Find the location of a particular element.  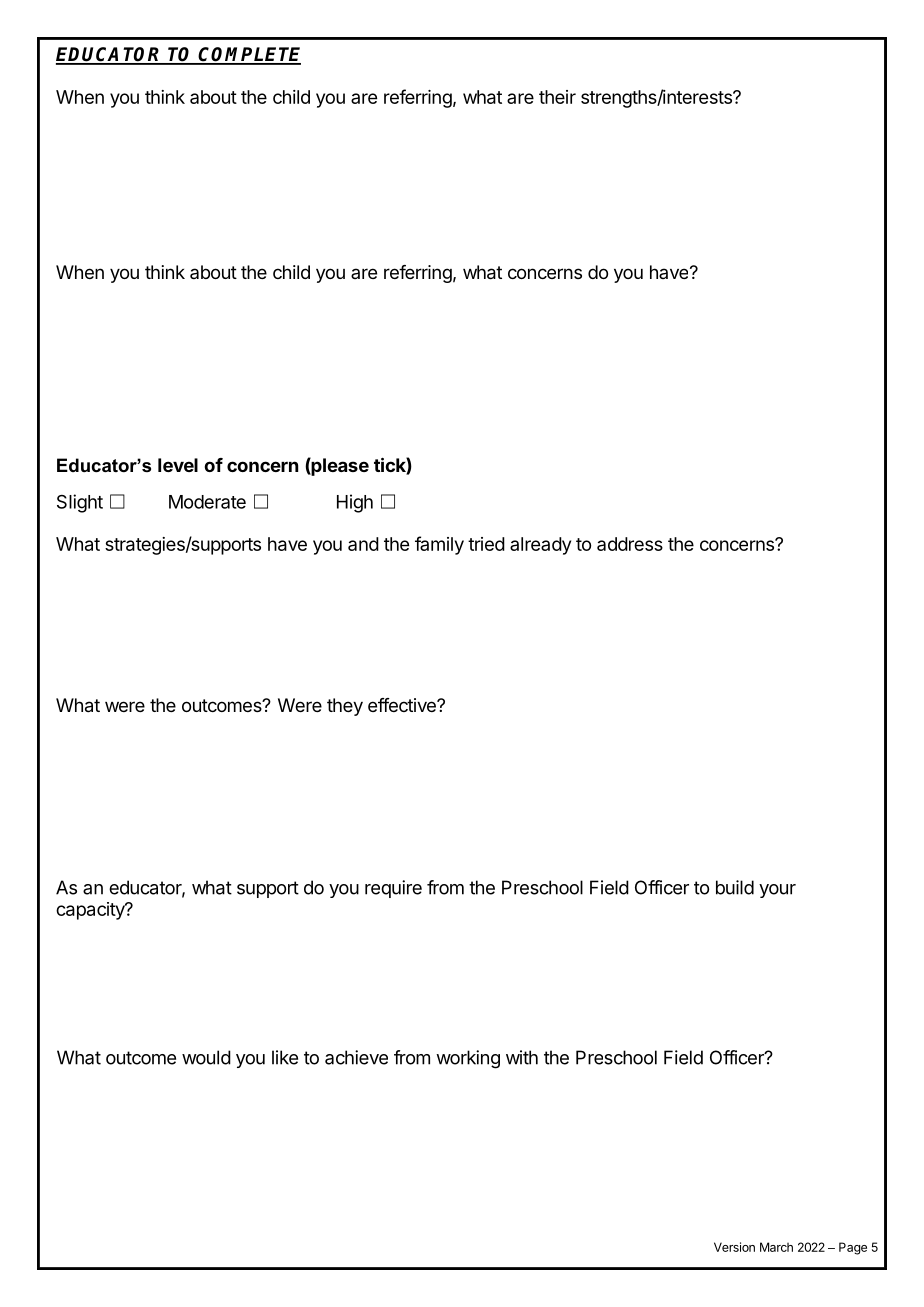

March is located at coordinates (776, 1247).
